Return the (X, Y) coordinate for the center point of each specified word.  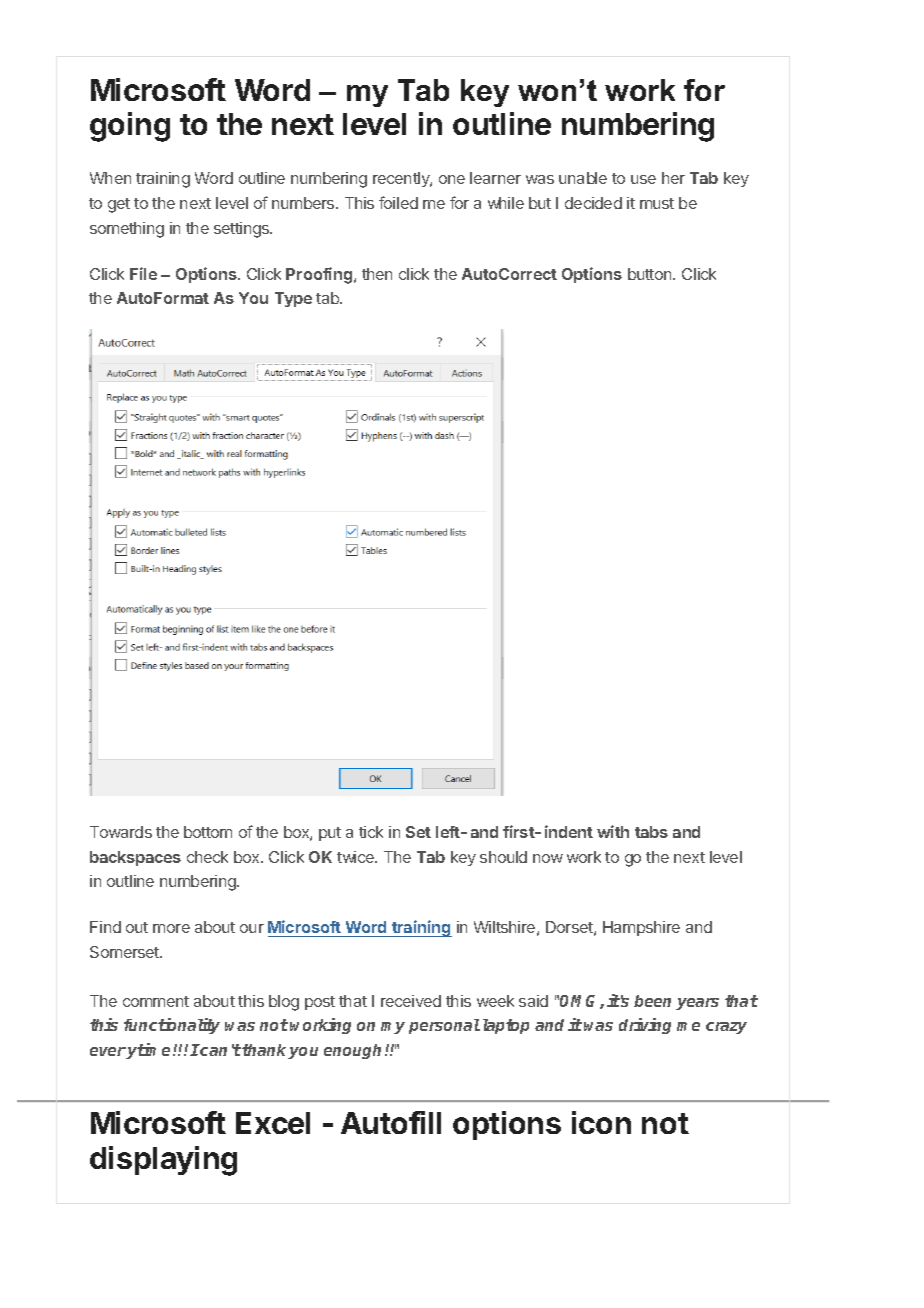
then (377, 274)
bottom (208, 832)
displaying (163, 1161)
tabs (651, 832)
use (643, 179)
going (130, 127)
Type (293, 299)
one (452, 179)
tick (371, 832)
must (657, 203)
